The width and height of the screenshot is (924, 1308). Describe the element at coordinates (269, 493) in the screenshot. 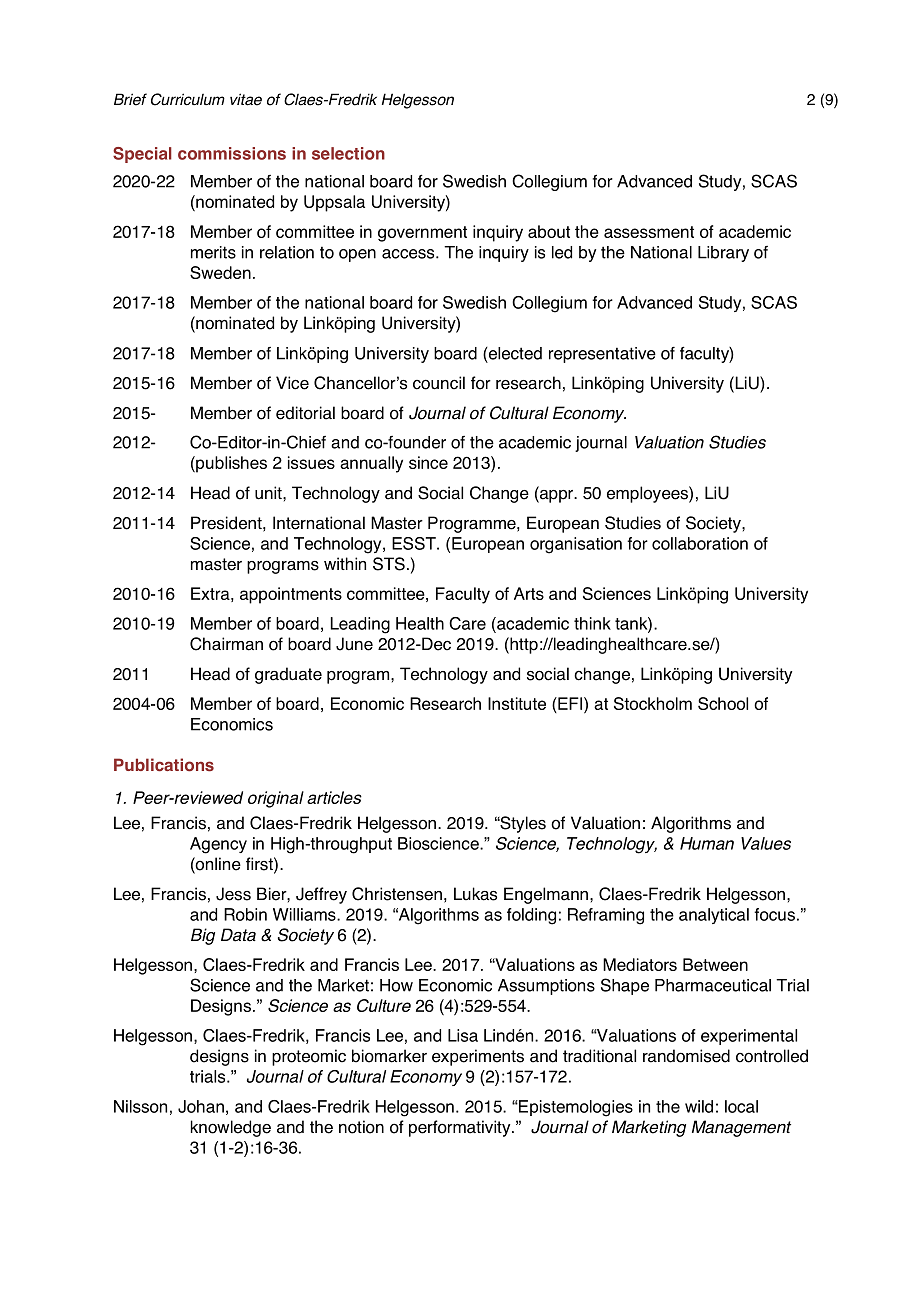

I see `unit` at that location.
